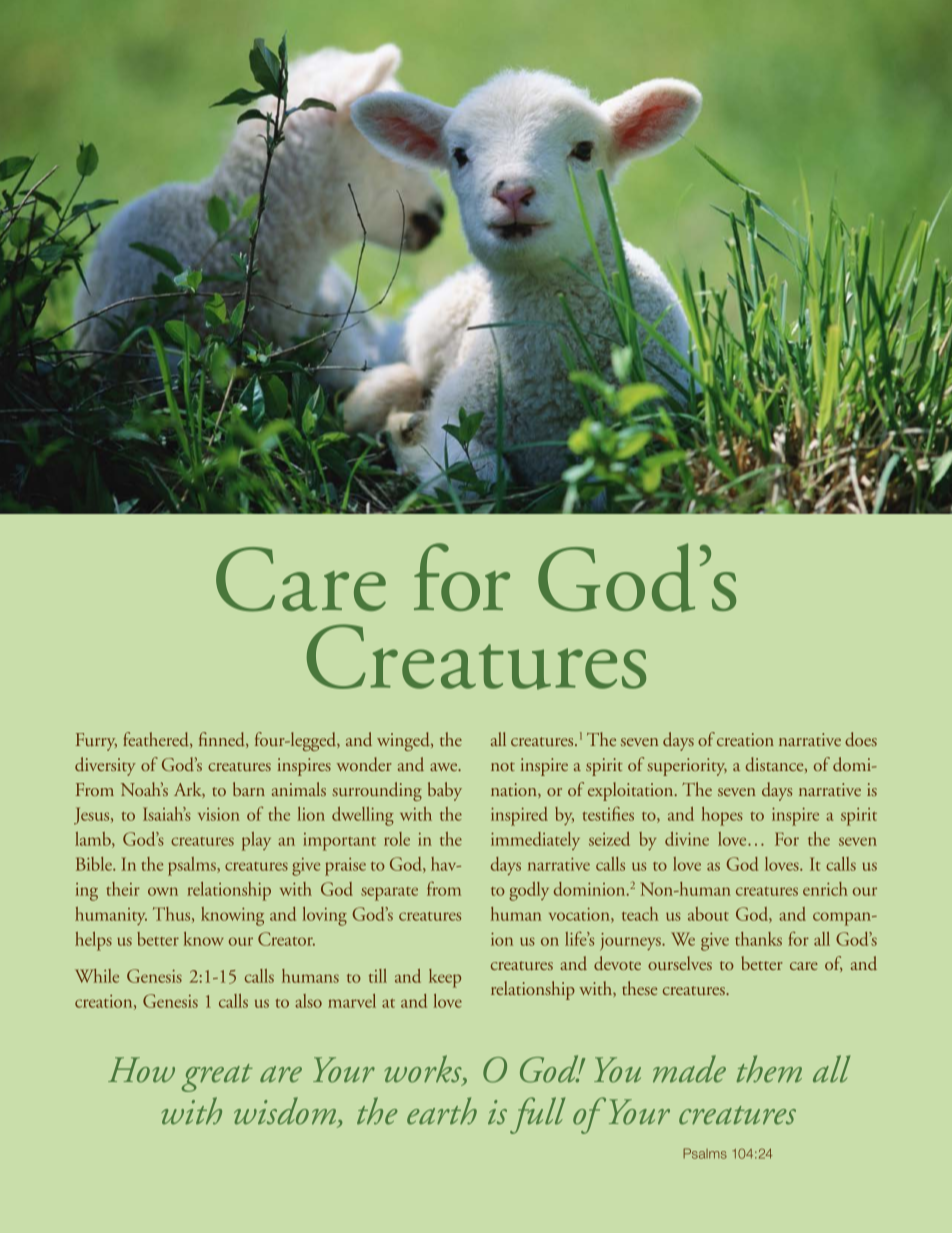  I want to click on does, so click(861, 739).
